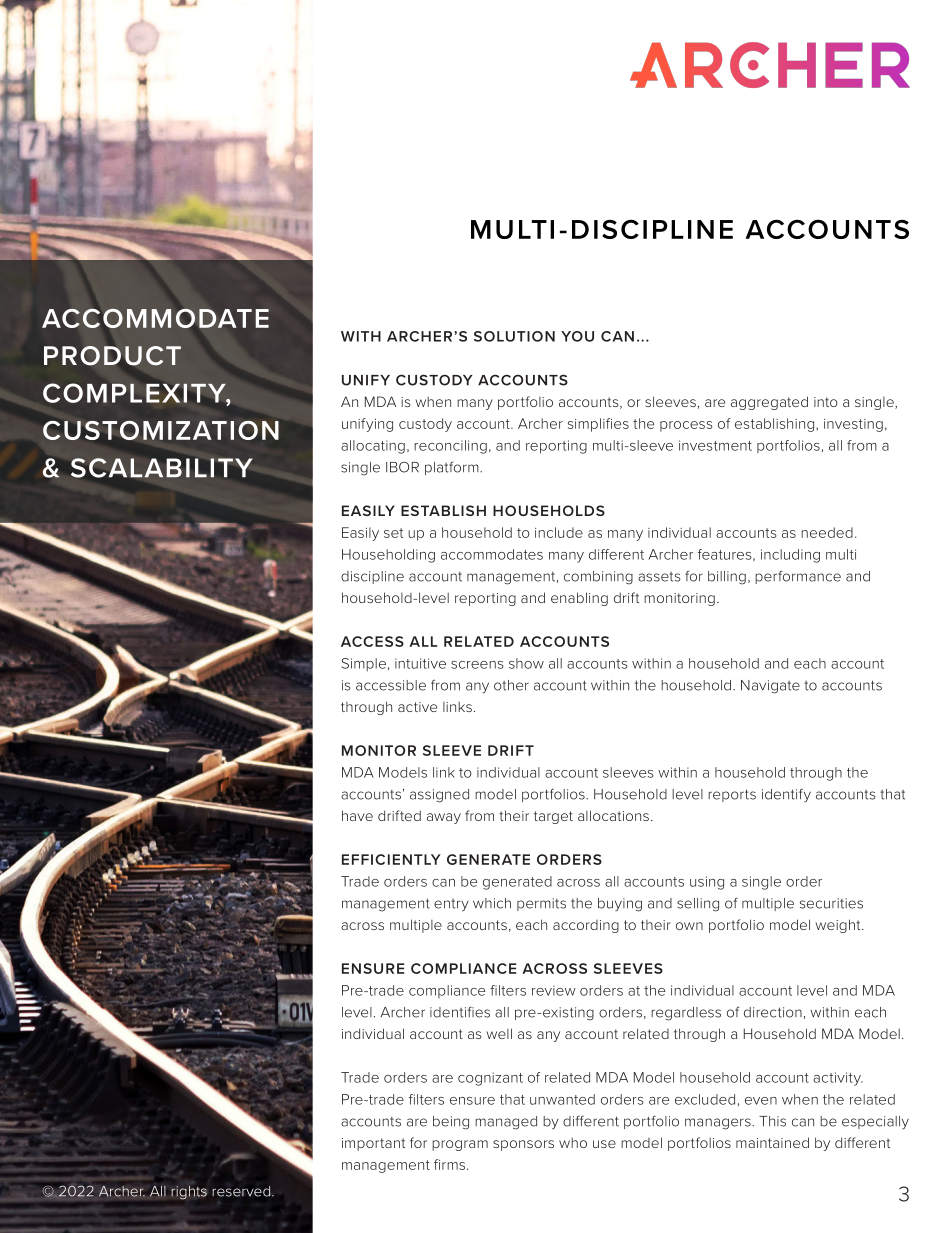  Describe the element at coordinates (189, 1193) in the screenshot. I see `rights` at that location.
